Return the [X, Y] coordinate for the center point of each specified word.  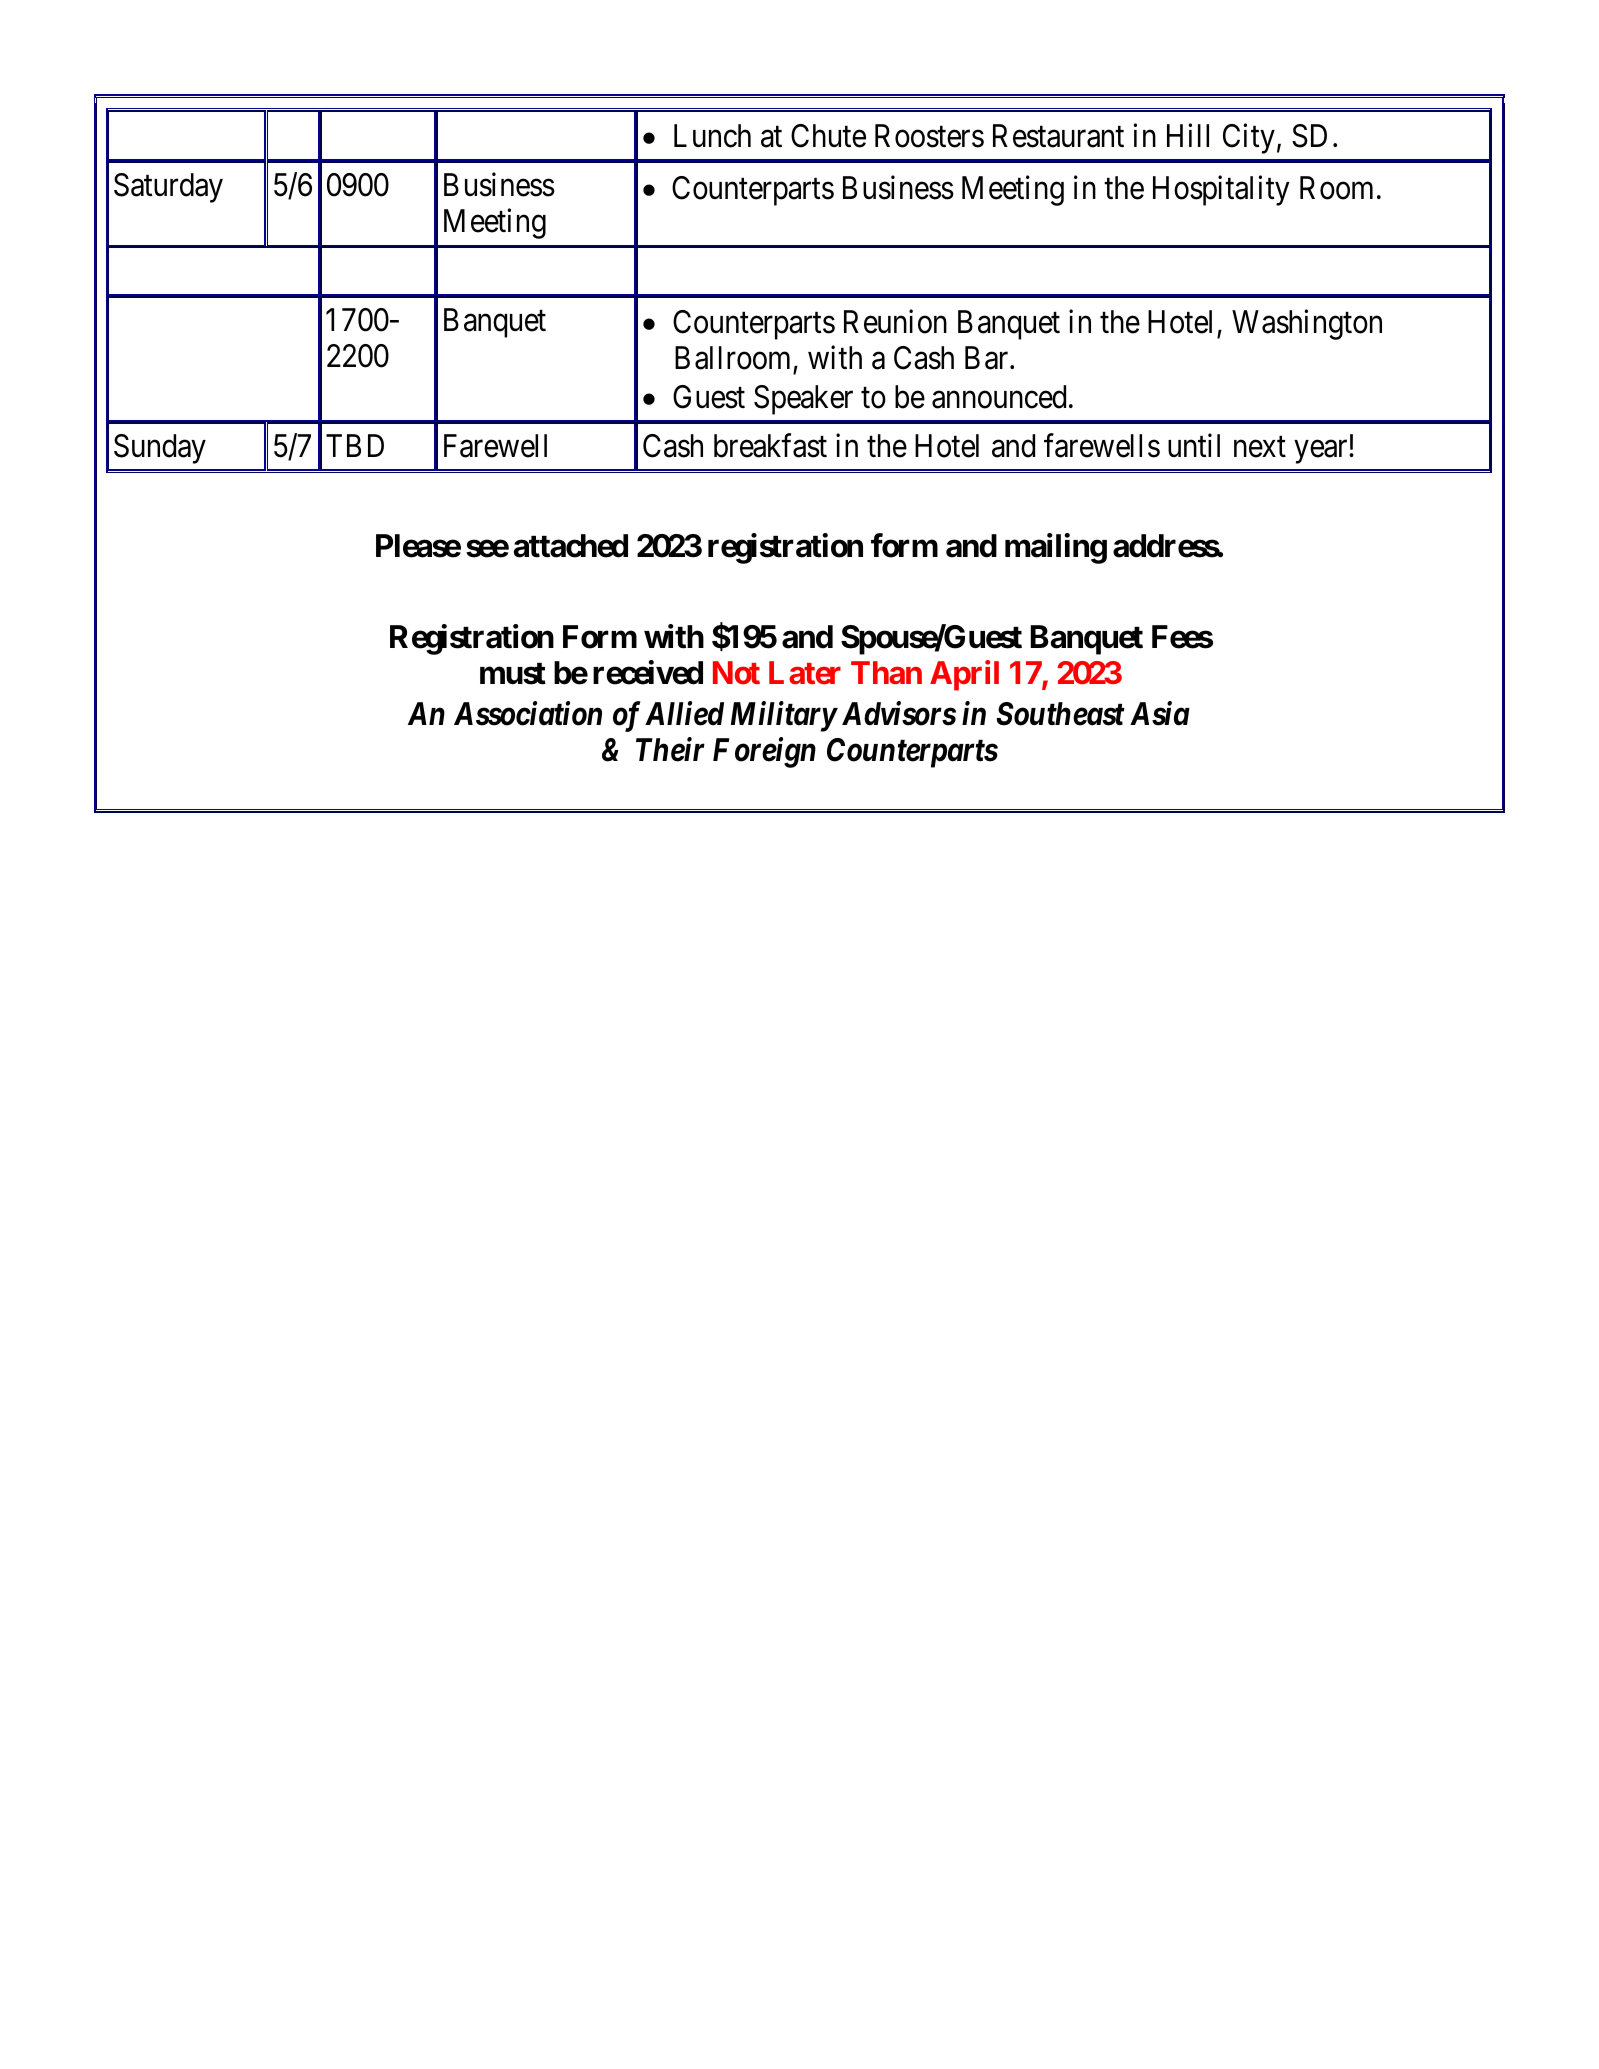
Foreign [764, 752]
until [1194, 445]
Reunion [895, 322]
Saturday [168, 188]
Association [528, 713]
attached [571, 546]
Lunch [712, 136]
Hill [1188, 135]
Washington [1307, 325]
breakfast [770, 446]
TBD [355, 446]
